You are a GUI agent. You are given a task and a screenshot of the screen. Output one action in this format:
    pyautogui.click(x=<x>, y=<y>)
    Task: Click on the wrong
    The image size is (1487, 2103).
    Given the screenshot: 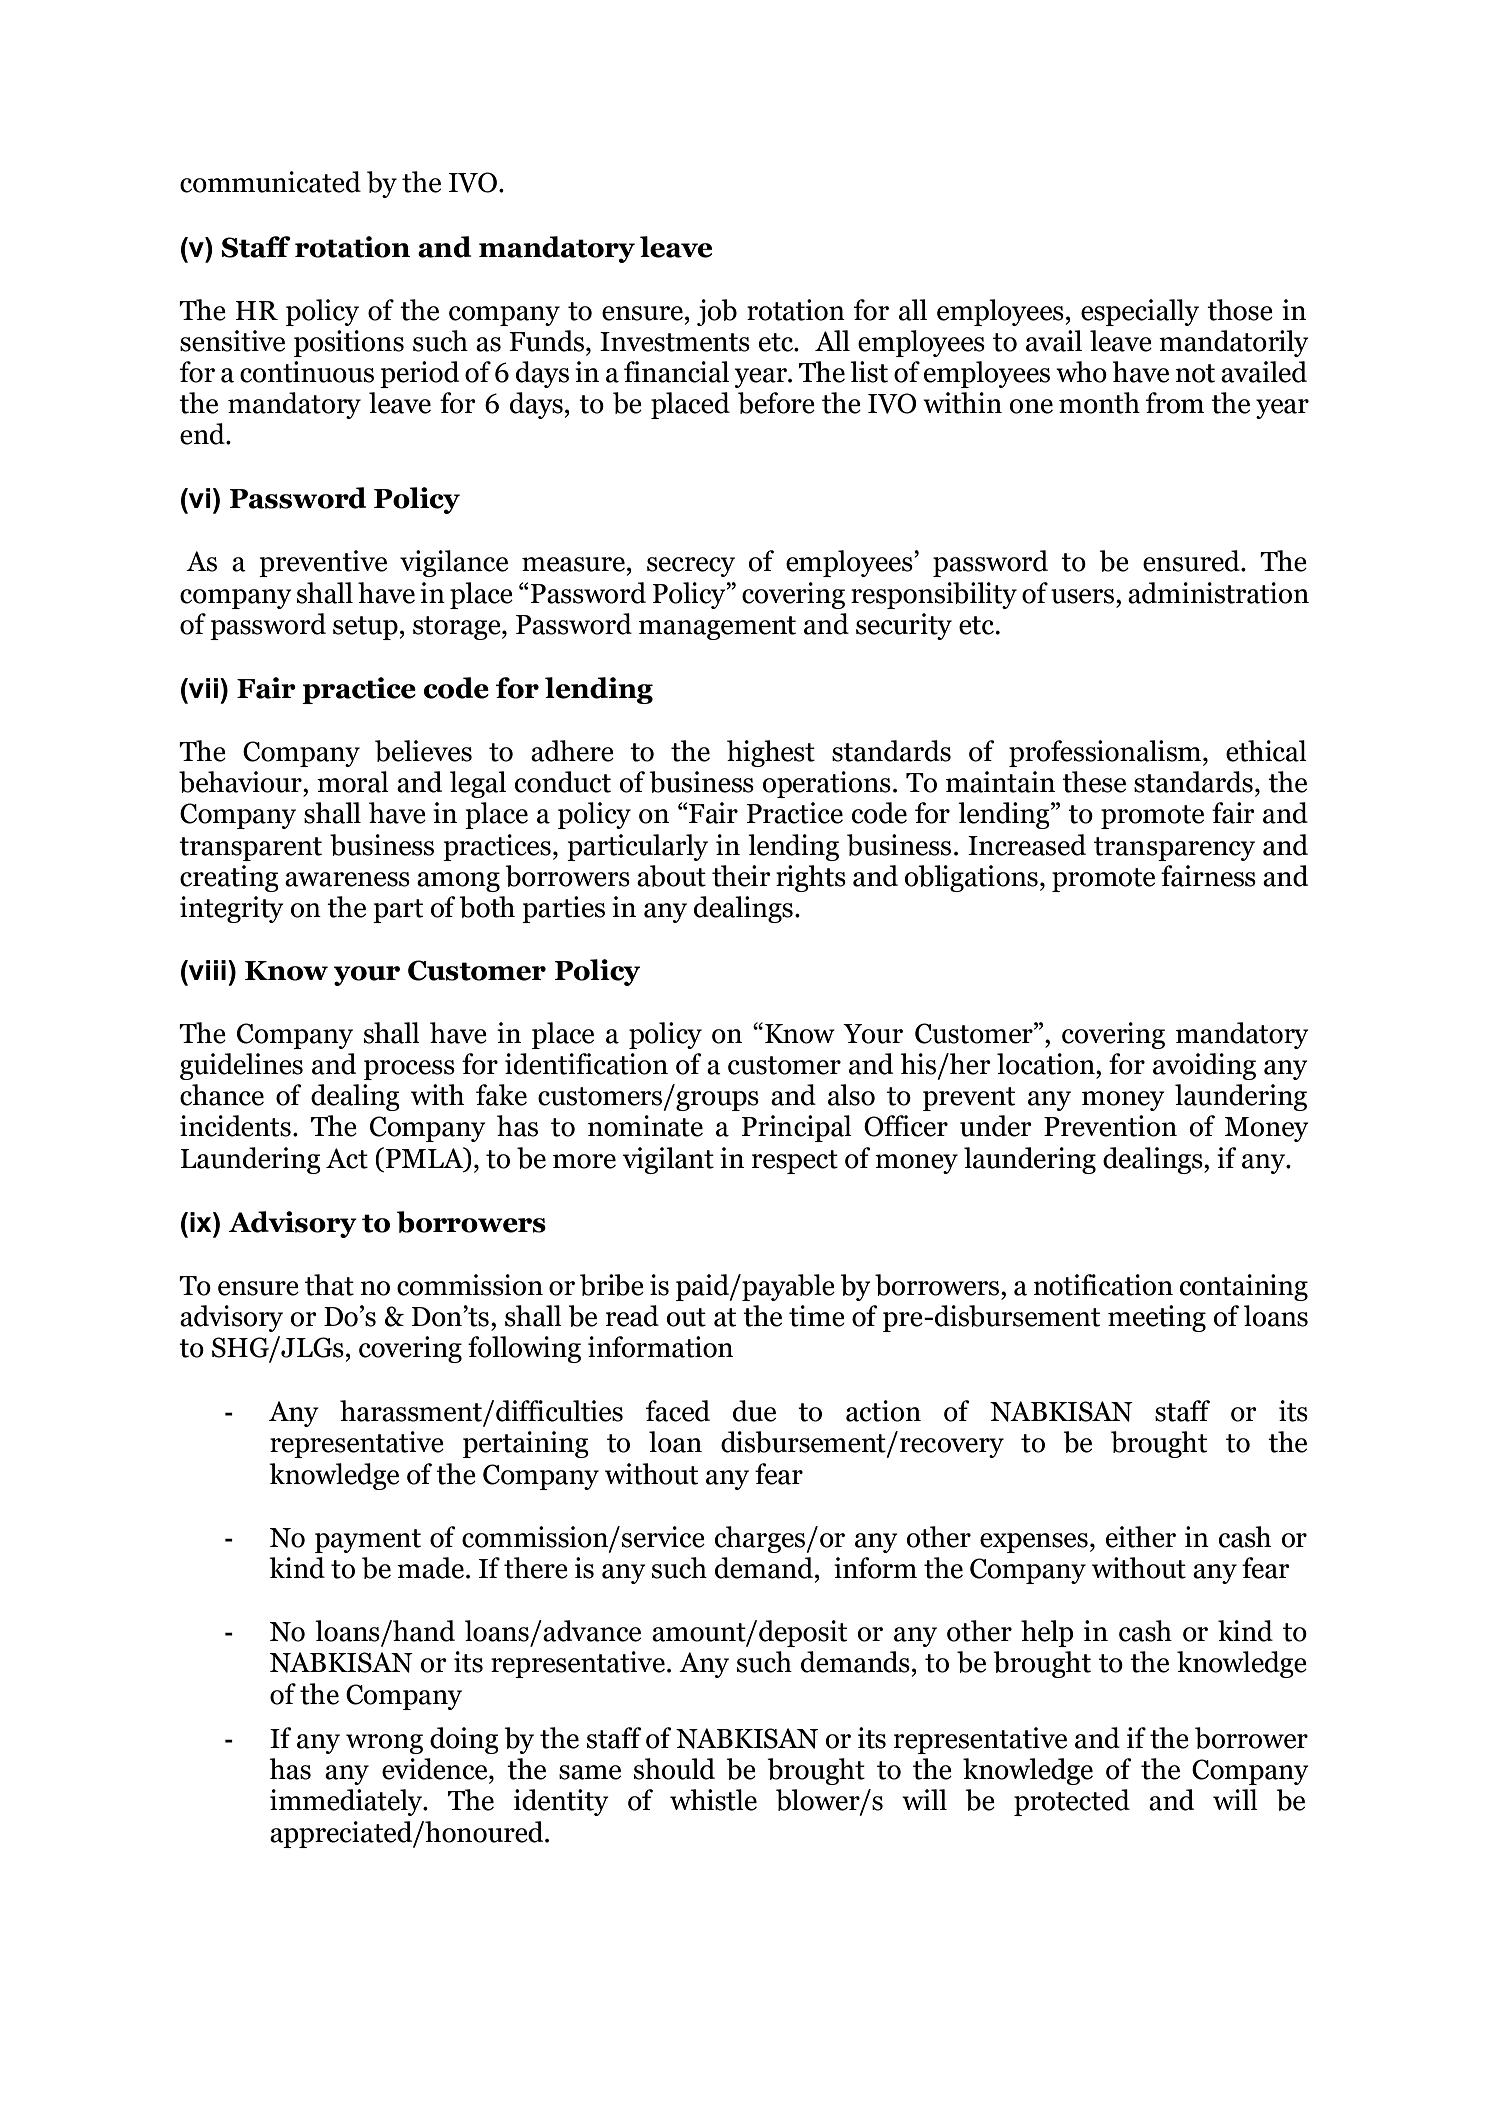 What is the action you would take?
    pyautogui.click(x=384, y=1744)
